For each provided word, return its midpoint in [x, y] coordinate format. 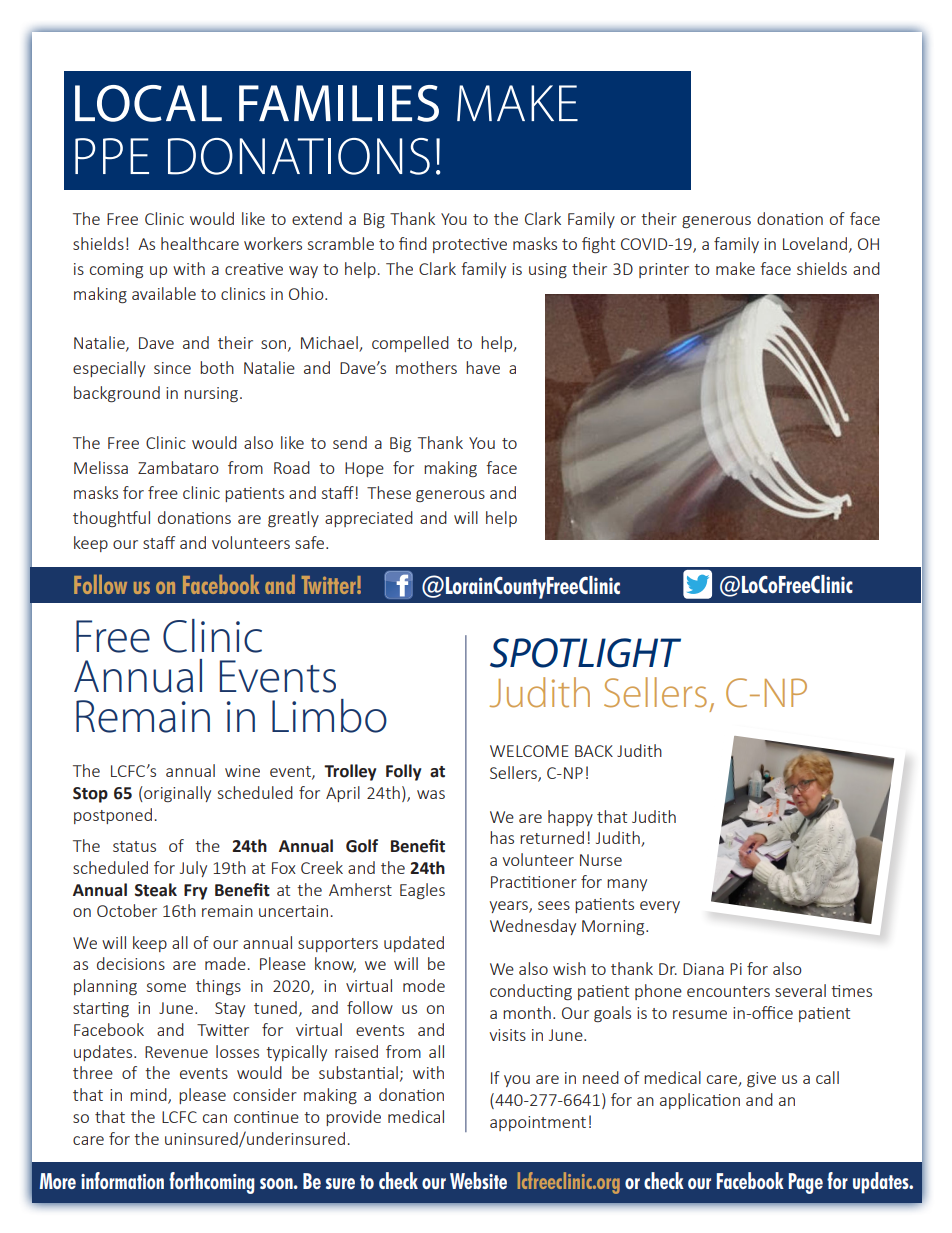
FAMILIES [339, 103]
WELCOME [529, 751]
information [122, 1180]
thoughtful [111, 519]
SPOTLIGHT [585, 653]
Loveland [815, 243]
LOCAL [148, 103]
